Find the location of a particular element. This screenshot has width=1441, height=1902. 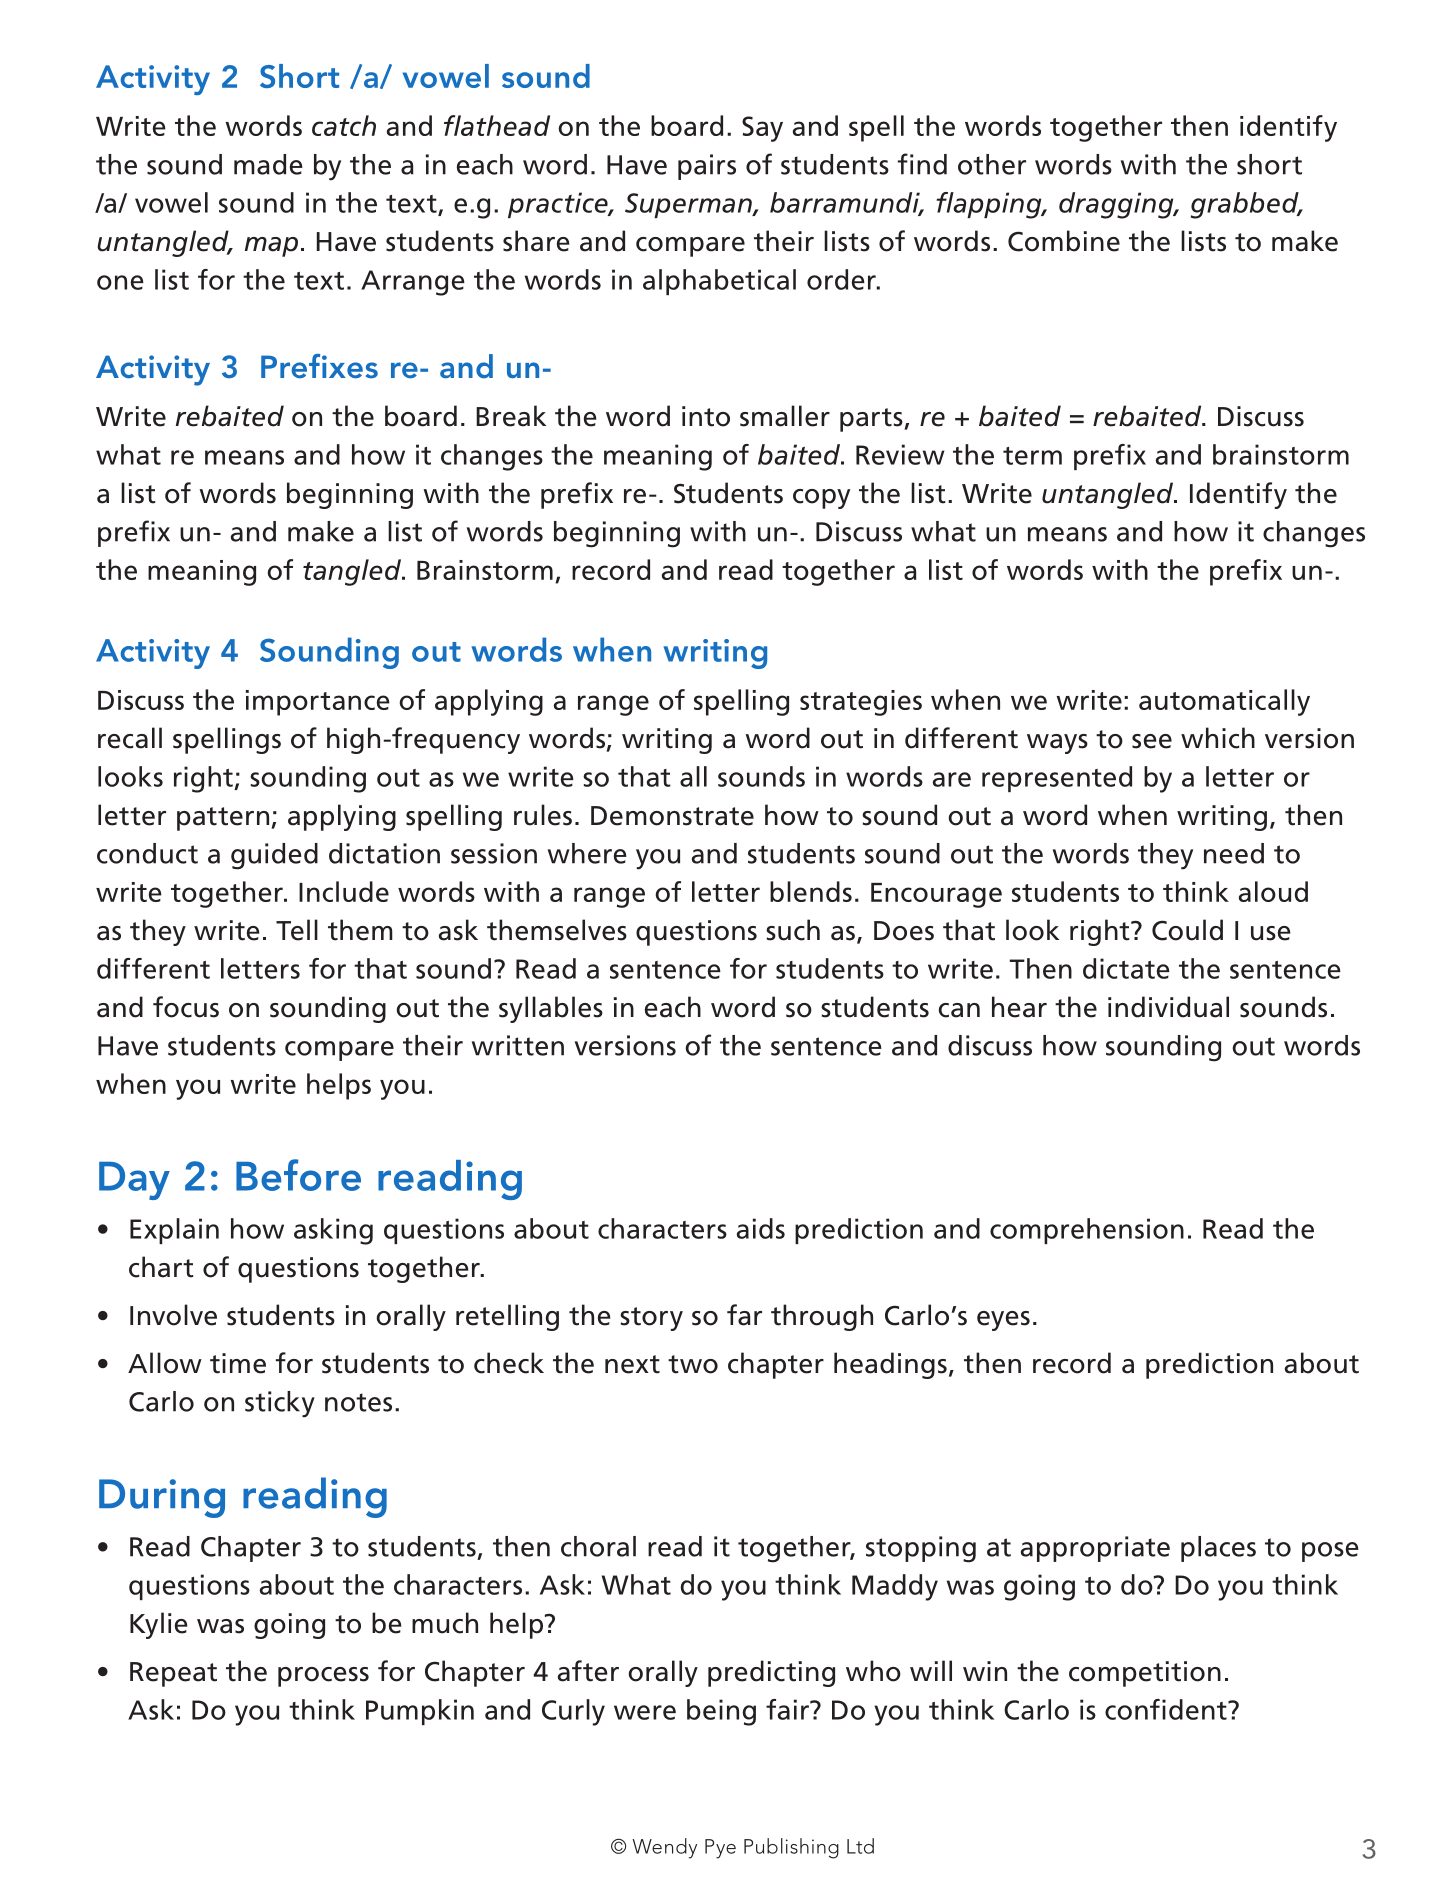

pairs is located at coordinates (707, 167).
